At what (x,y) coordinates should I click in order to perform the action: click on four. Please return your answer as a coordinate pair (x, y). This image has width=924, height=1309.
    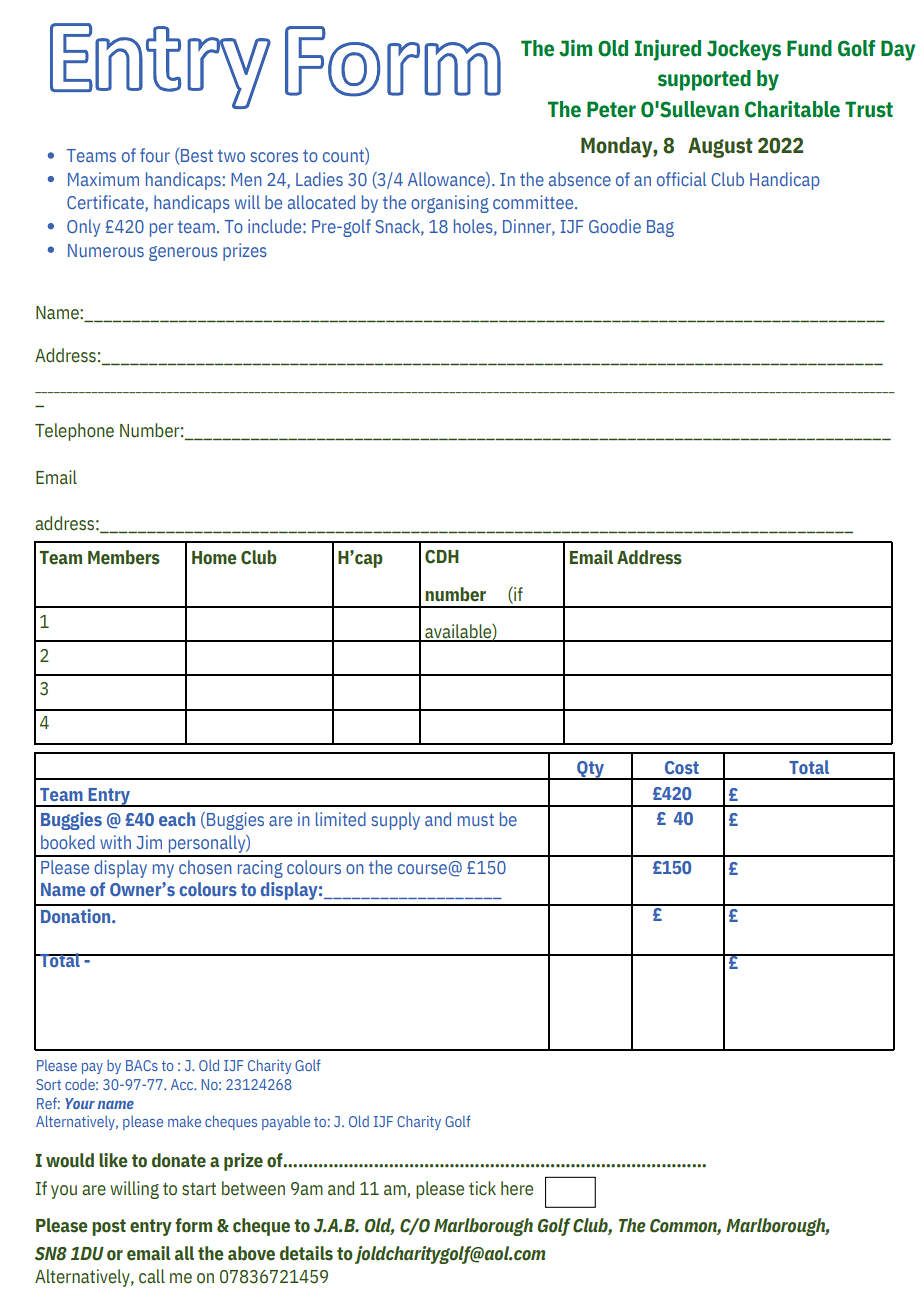
    Looking at the image, I should click on (155, 155).
